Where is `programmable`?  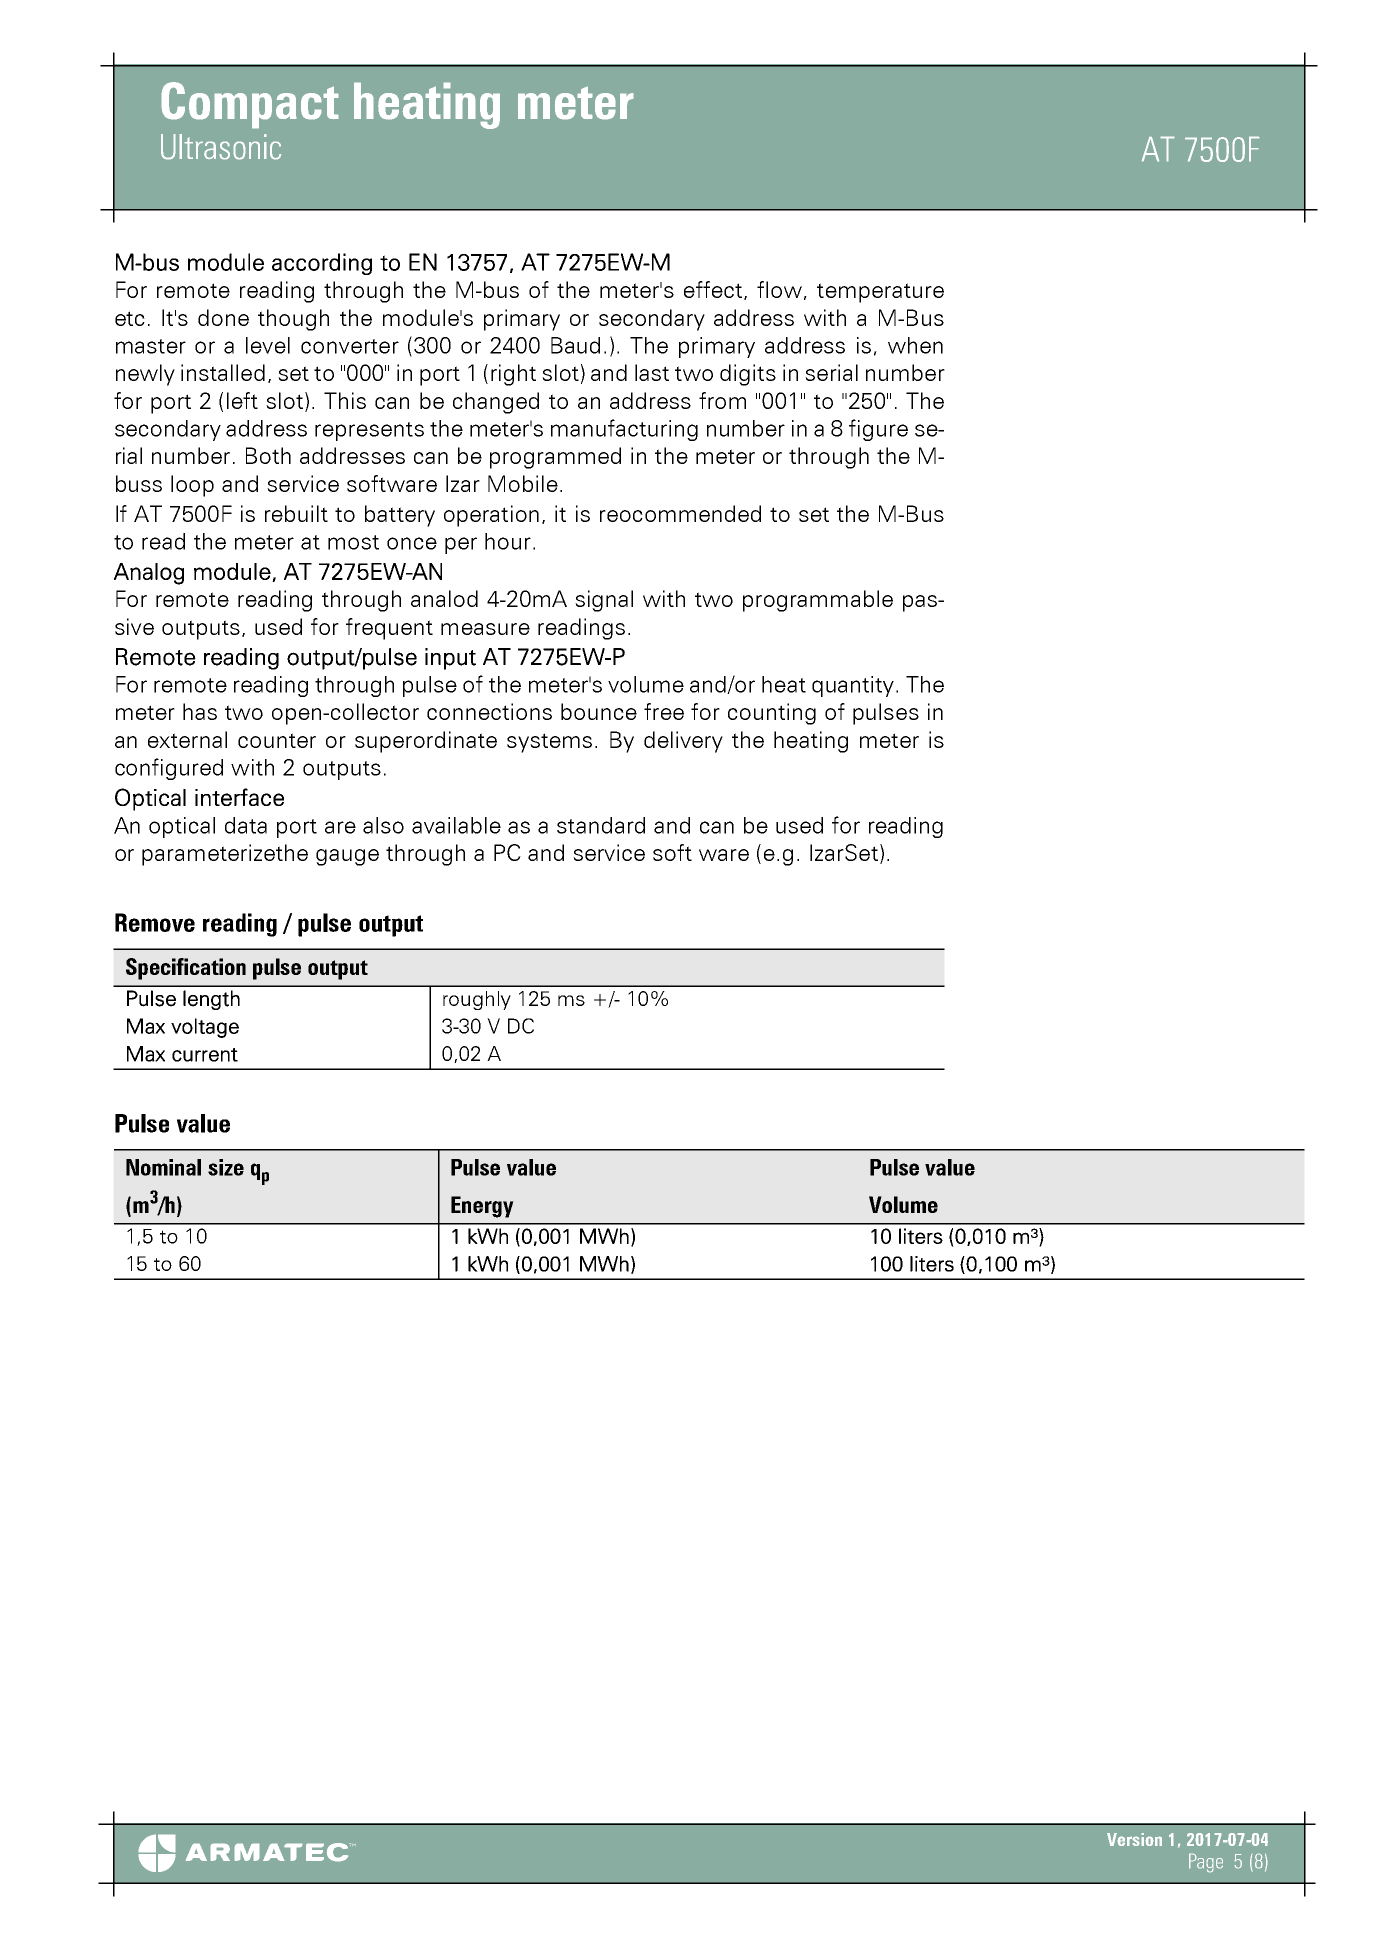
programmable is located at coordinates (818, 601).
